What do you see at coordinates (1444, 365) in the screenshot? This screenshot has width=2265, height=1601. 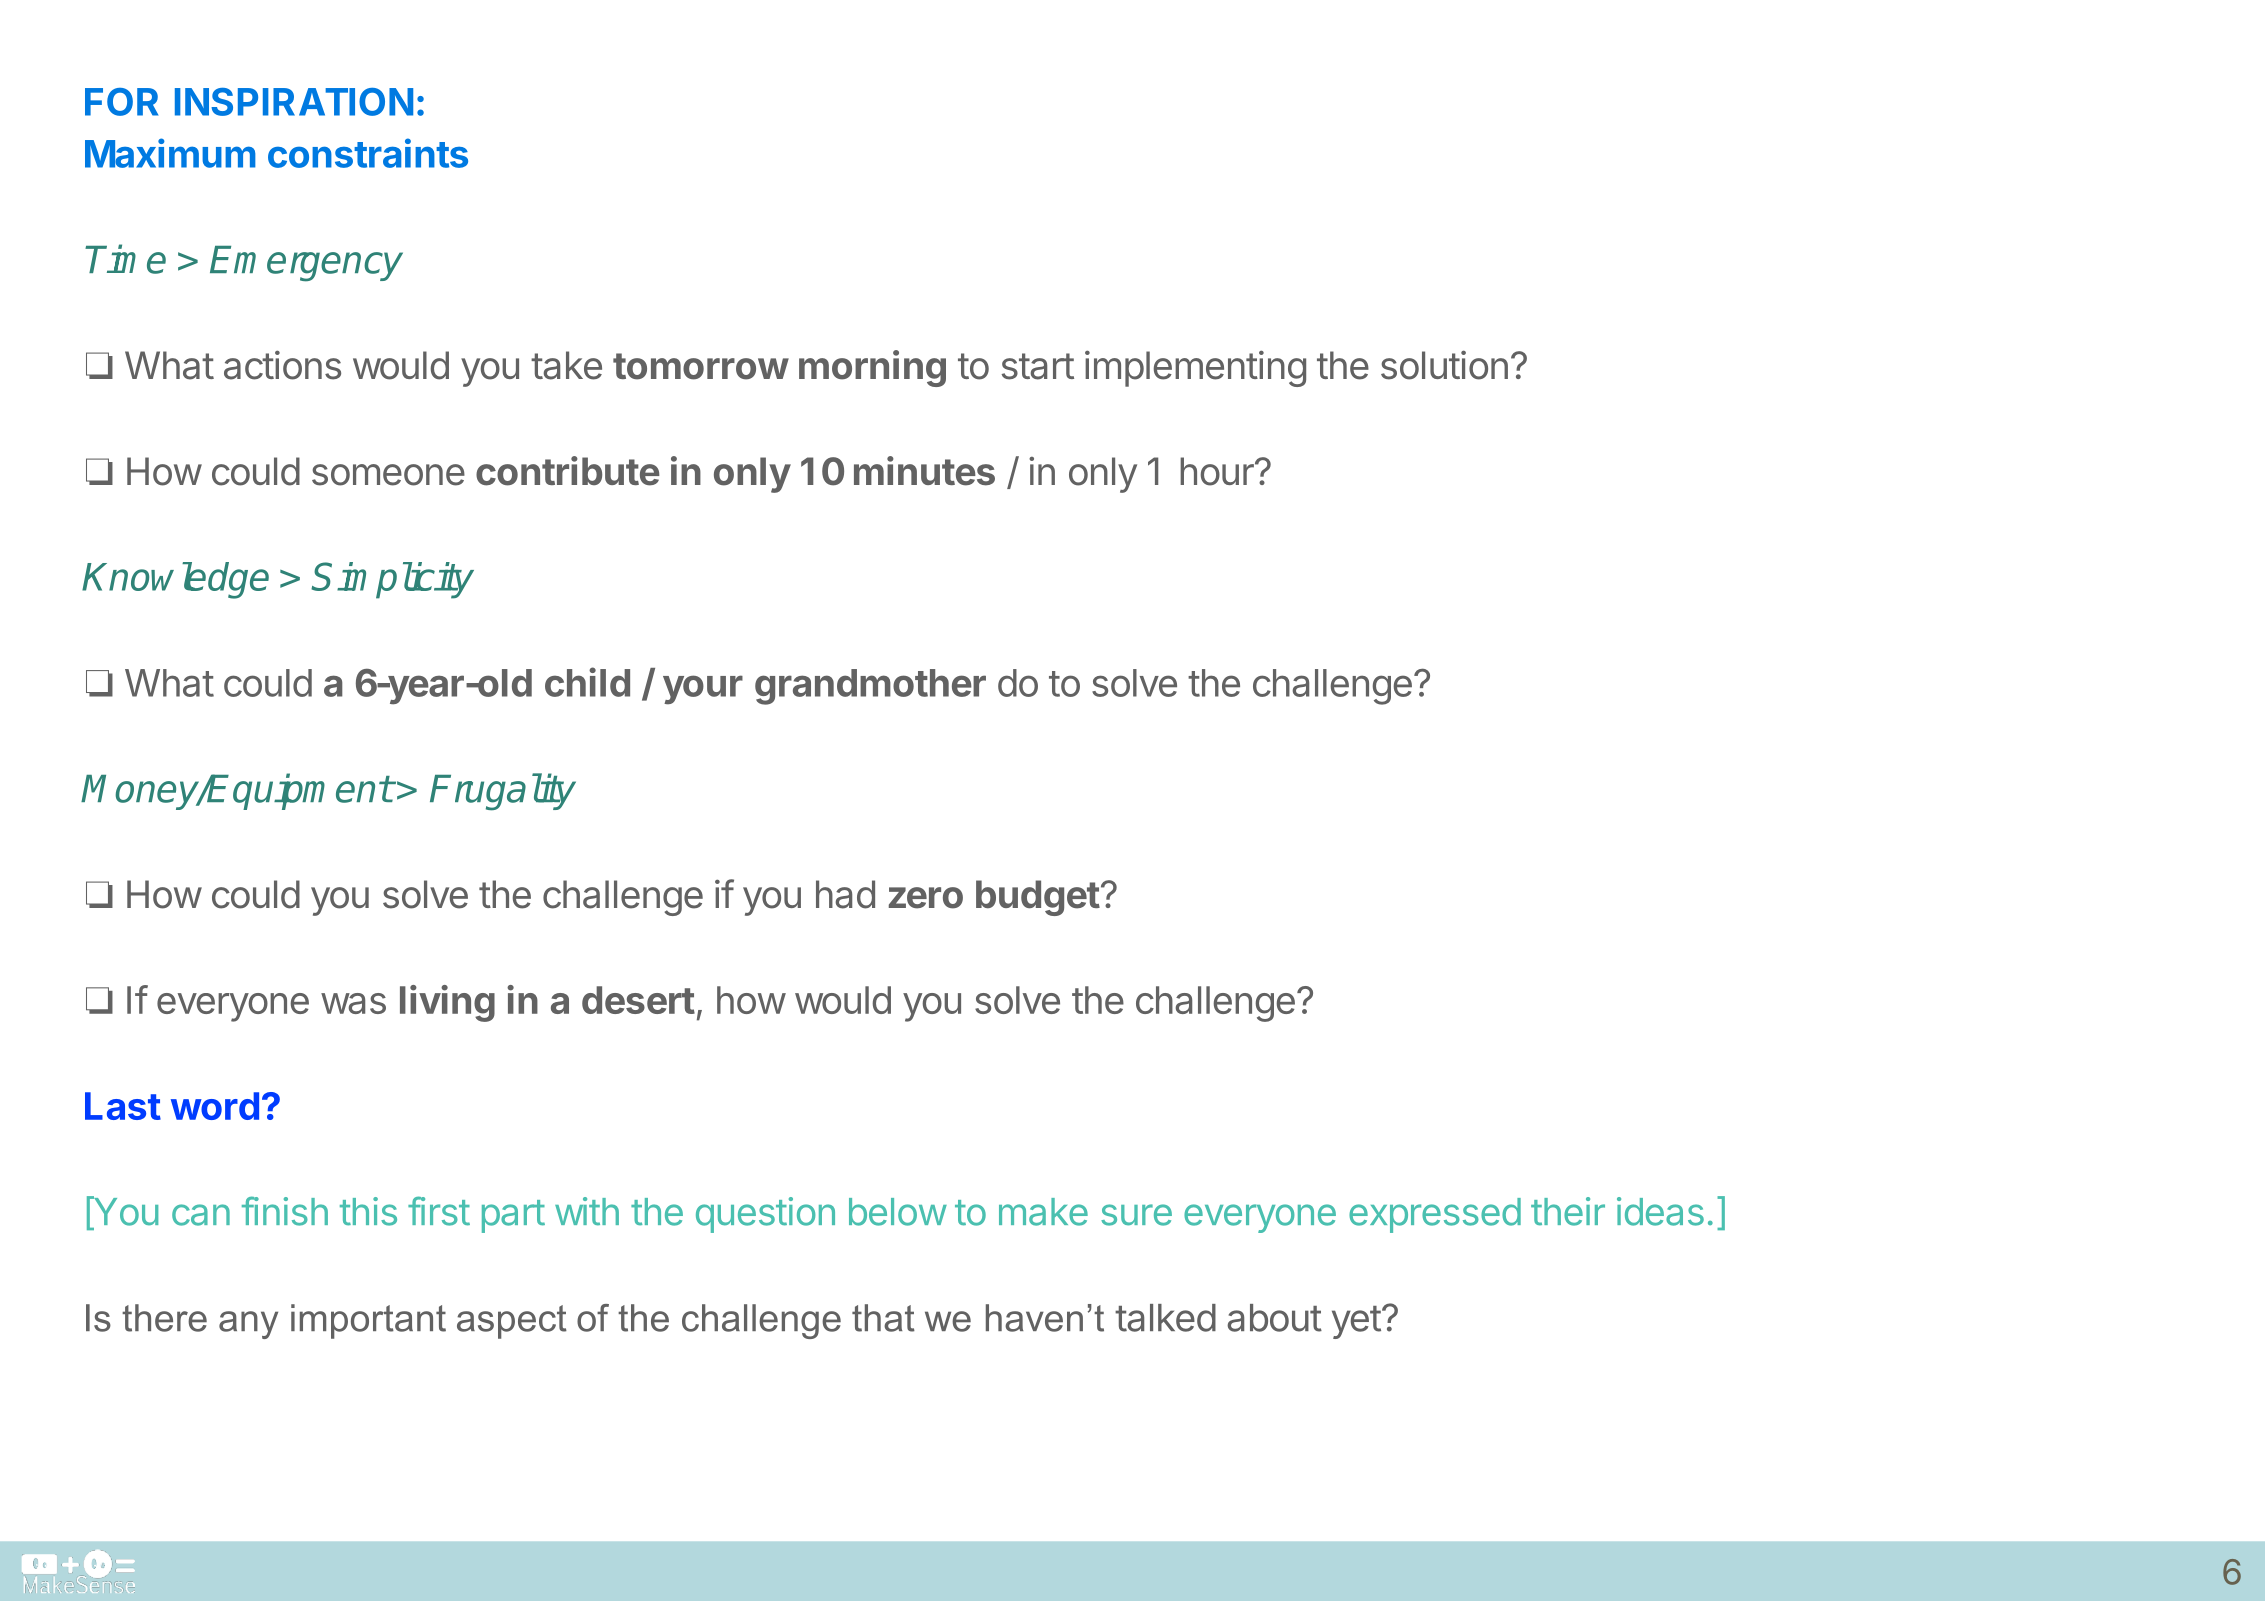 I see `solution` at bounding box center [1444, 365].
